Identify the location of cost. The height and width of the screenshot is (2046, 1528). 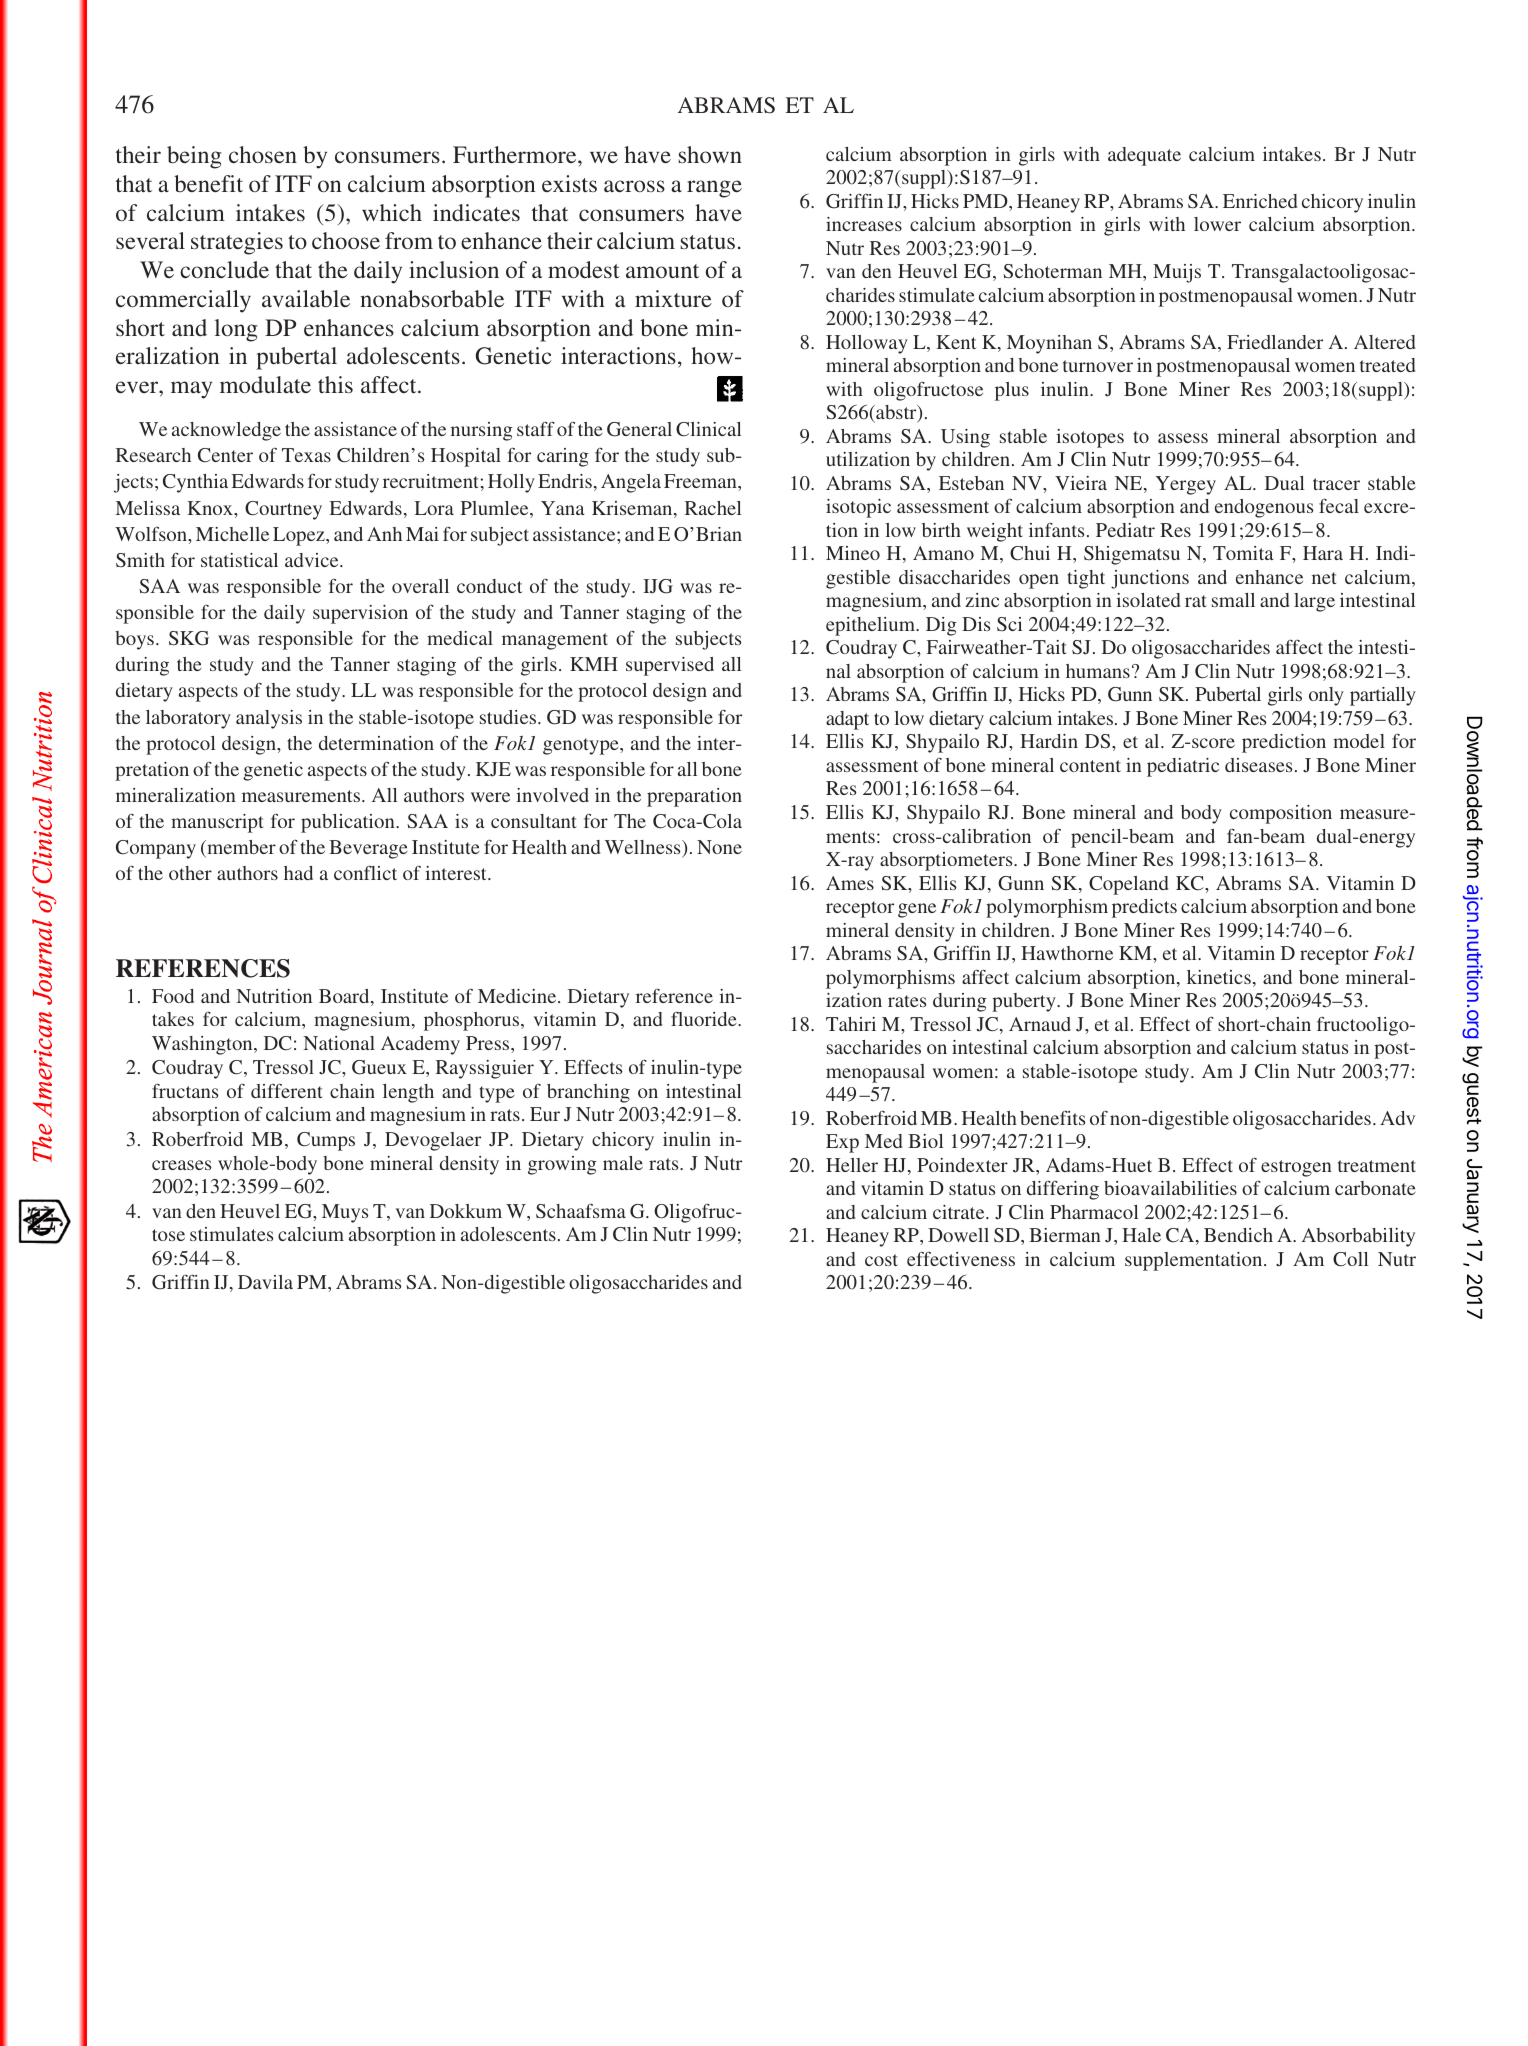
(881, 1260).
